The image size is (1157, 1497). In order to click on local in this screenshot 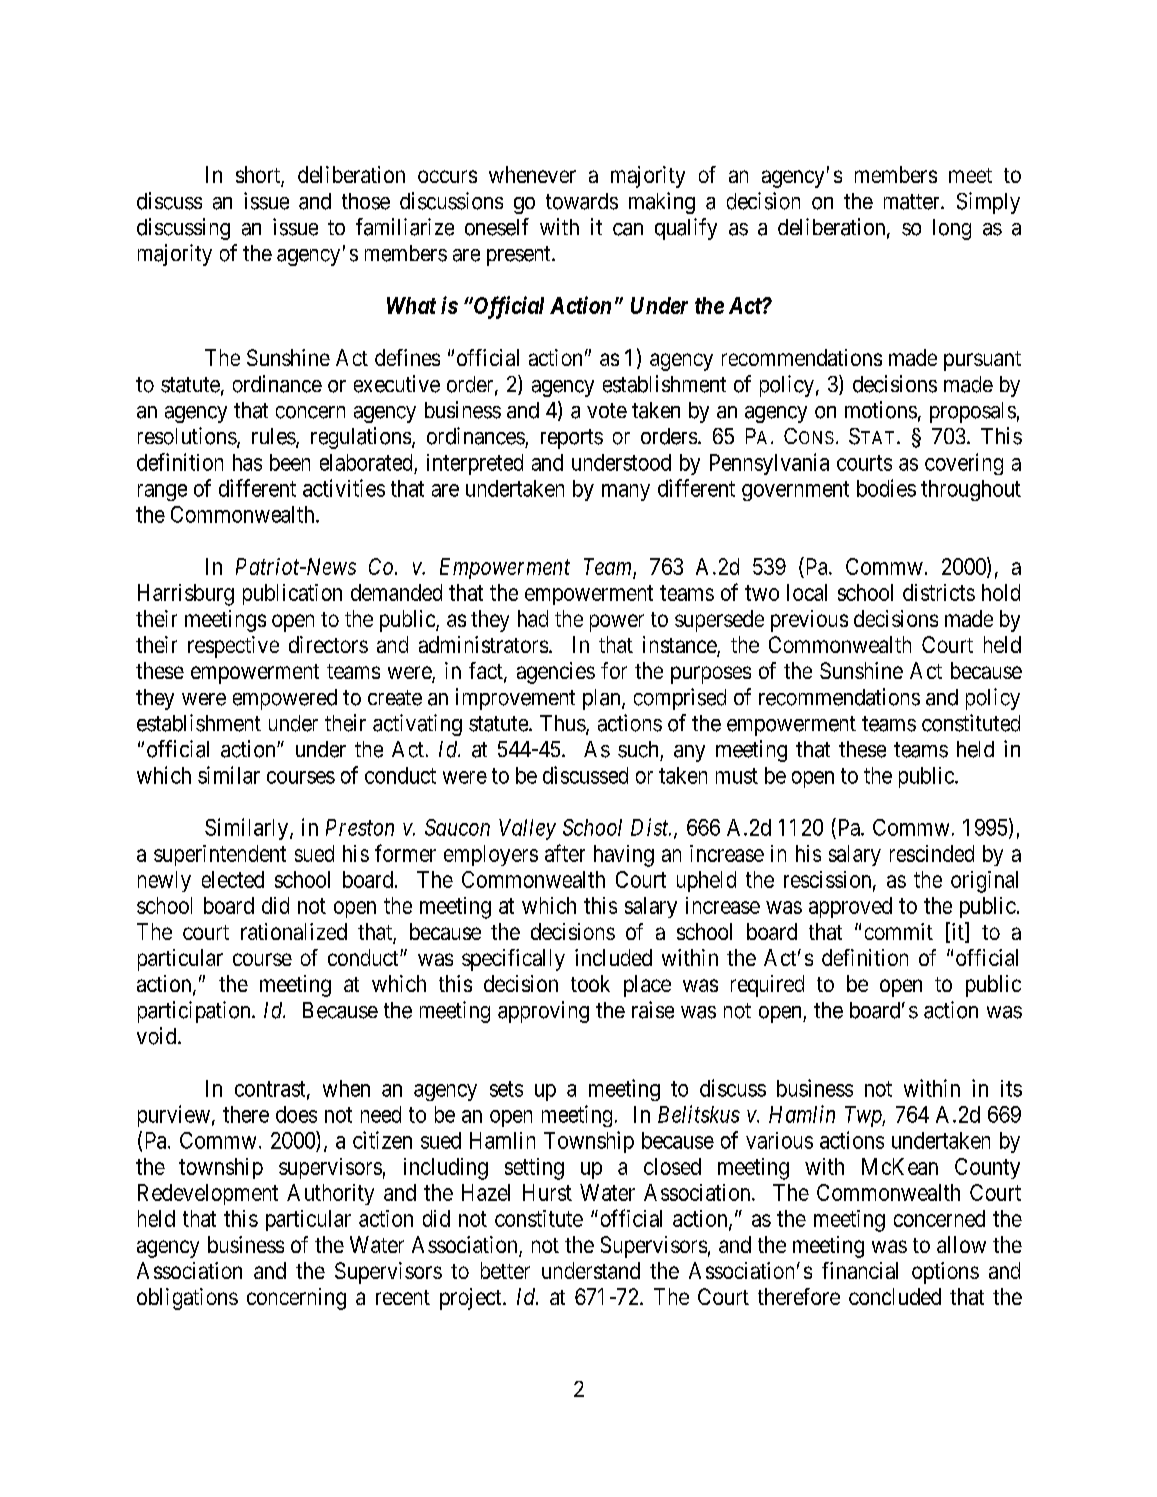, I will do `click(807, 592)`.
